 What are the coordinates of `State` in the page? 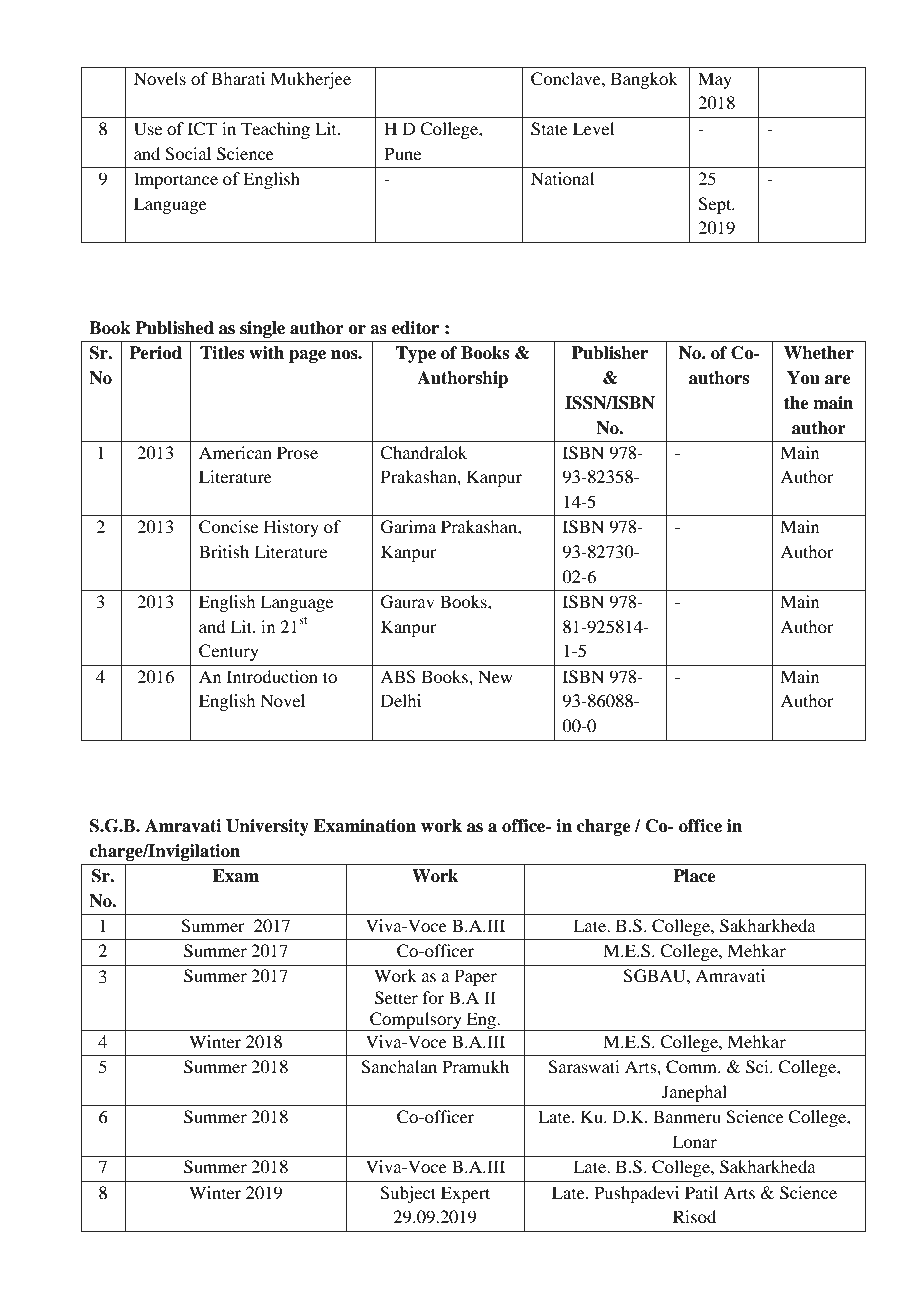 It's located at (549, 129).
